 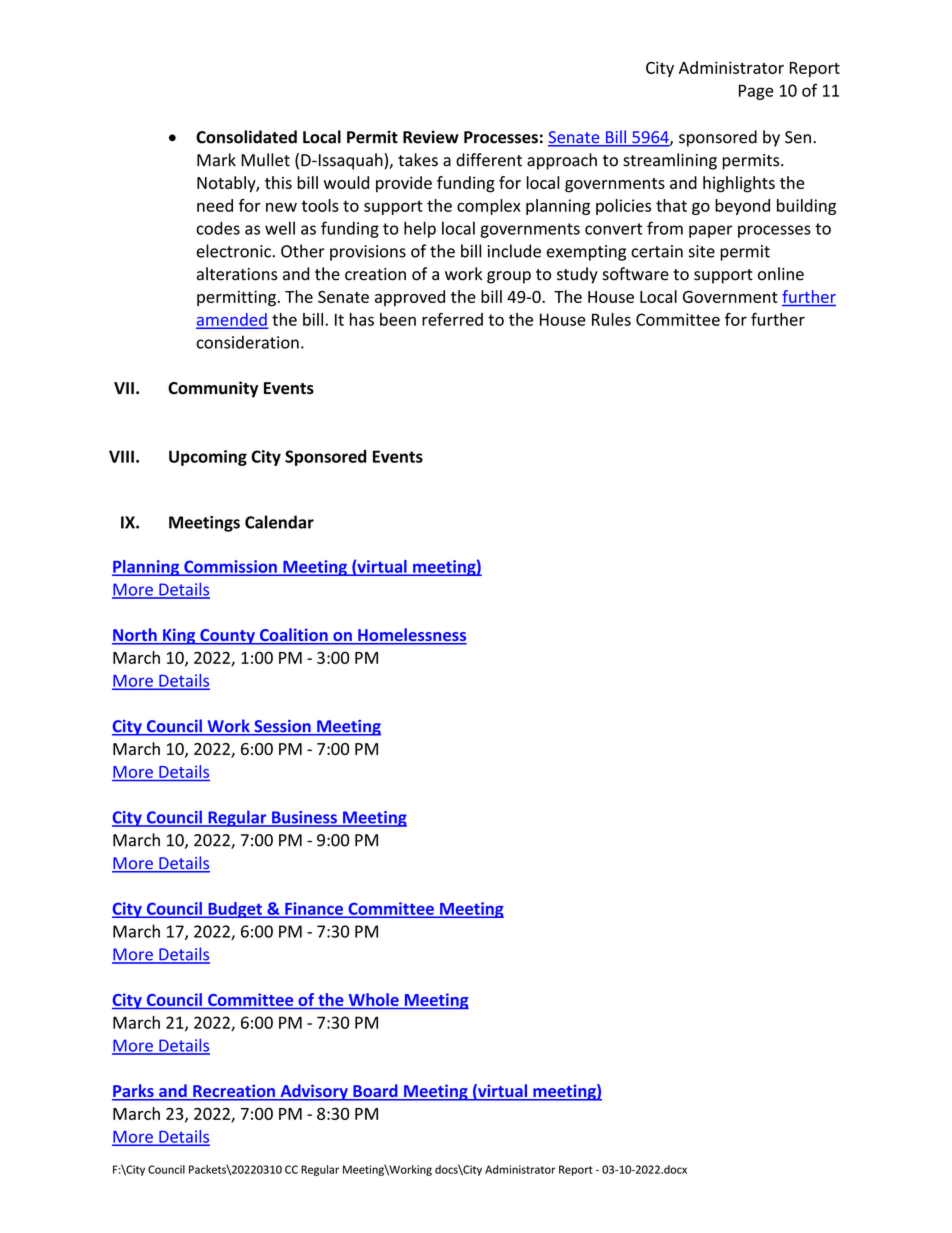 I want to click on Whole, so click(x=374, y=999).
